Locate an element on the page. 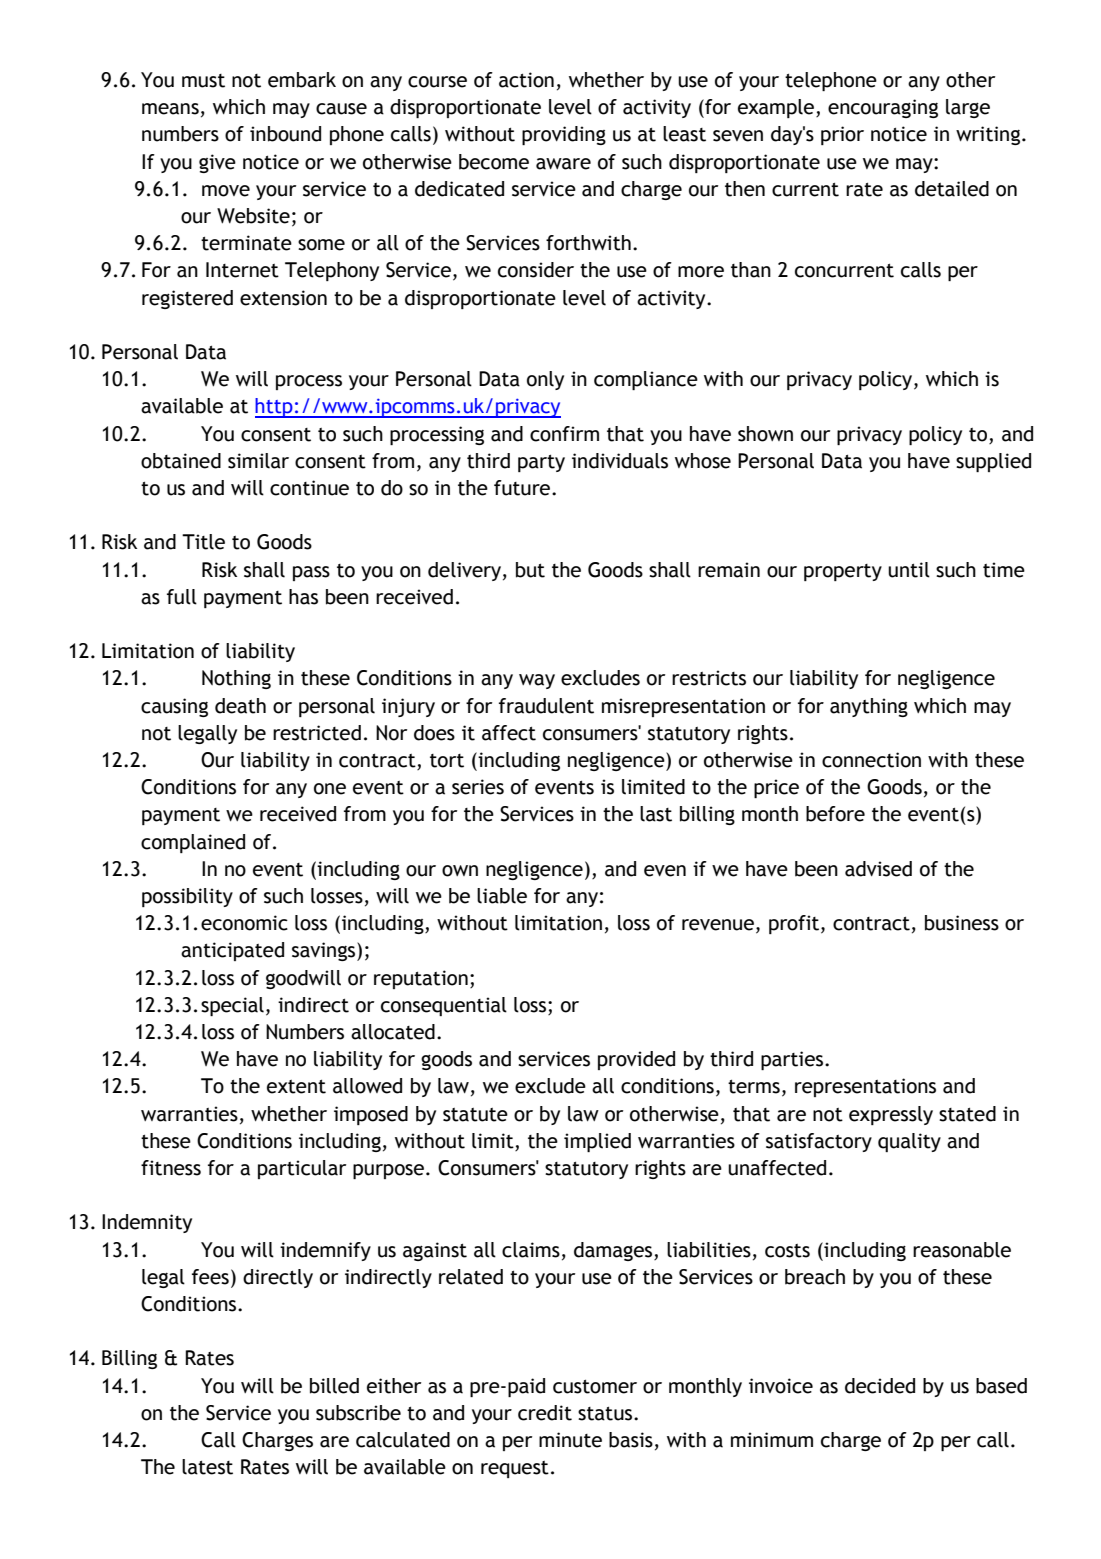  latest is located at coordinates (207, 1467).
